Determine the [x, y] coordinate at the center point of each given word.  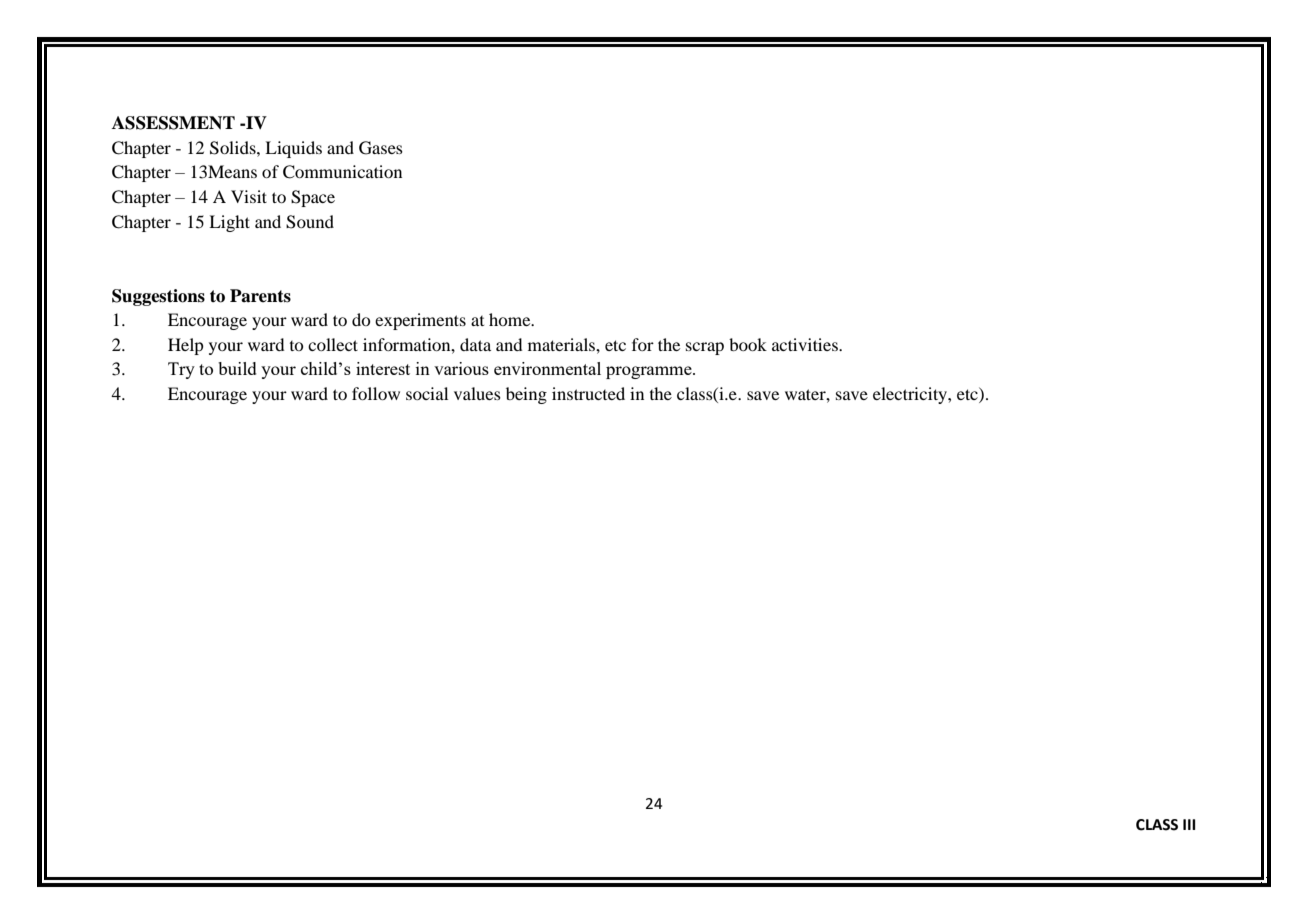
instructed [588, 393]
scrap [705, 348]
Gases [381, 148]
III [1189, 824]
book [748, 344]
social [427, 393]
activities [806, 344]
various [461, 368]
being [526, 395]
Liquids [293, 149]
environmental [547, 368]
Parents [260, 296]
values [477, 393]
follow [376, 393]
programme [650, 372]
